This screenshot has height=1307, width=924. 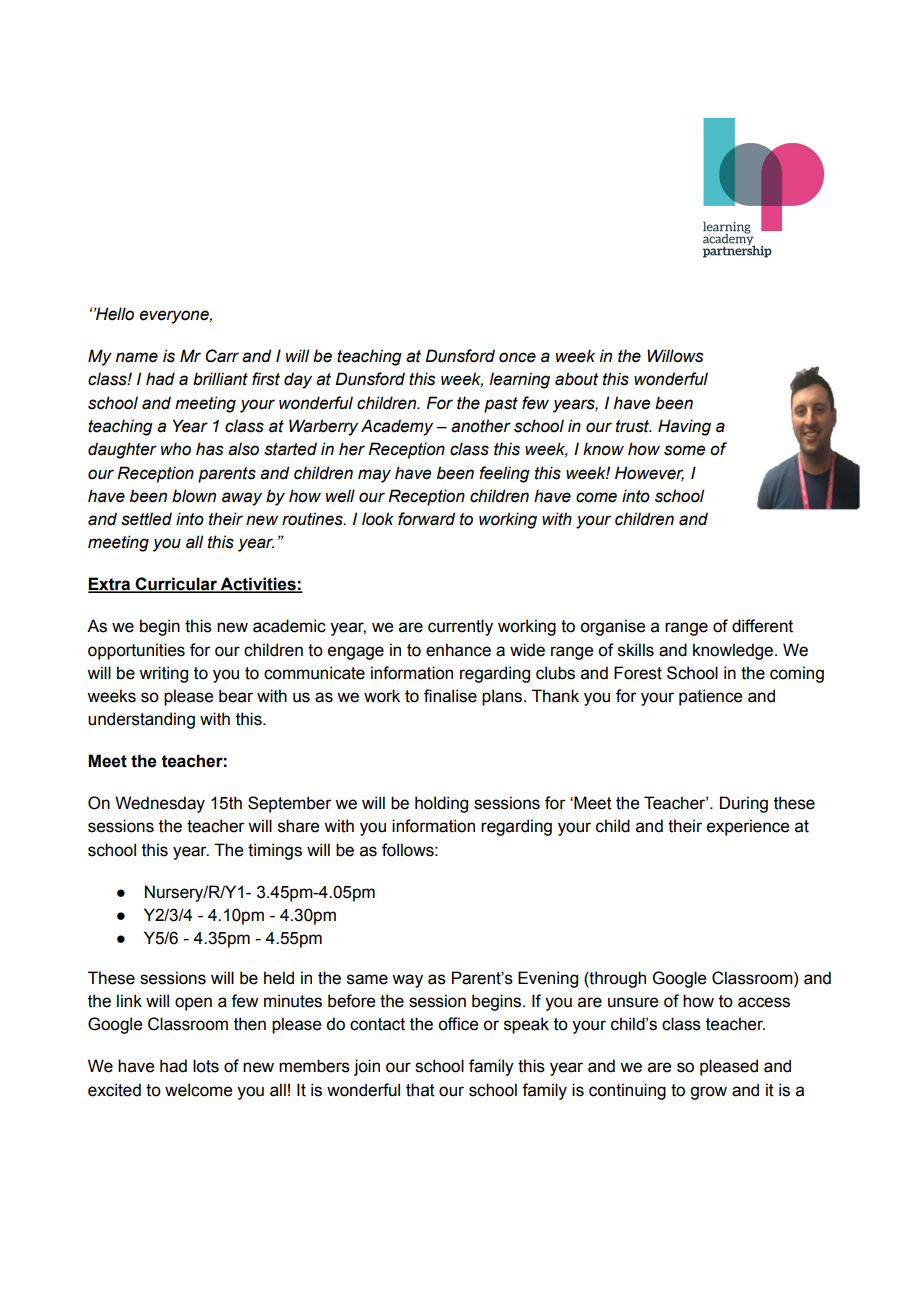 What do you see at coordinates (275, 851) in the screenshot?
I see `timings` at bounding box center [275, 851].
